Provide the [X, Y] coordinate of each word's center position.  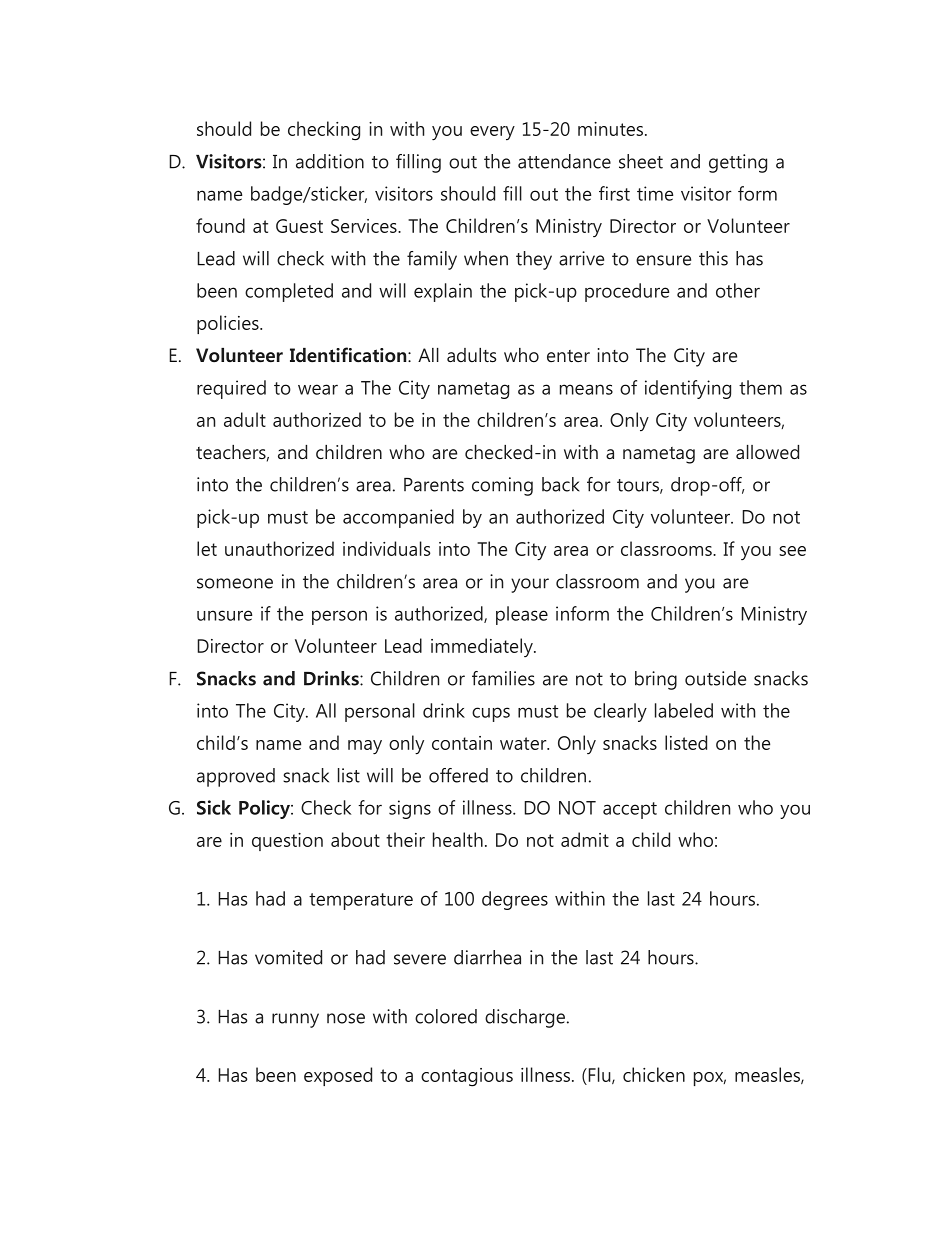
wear [318, 389]
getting [738, 163]
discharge [525, 1018]
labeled [684, 710]
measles [768, 1075]
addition [330, 161]
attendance [564, 161]
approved [236, 777]
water [524, 743]
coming [502, 486]
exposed [338, 1076]
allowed [767, 452]
